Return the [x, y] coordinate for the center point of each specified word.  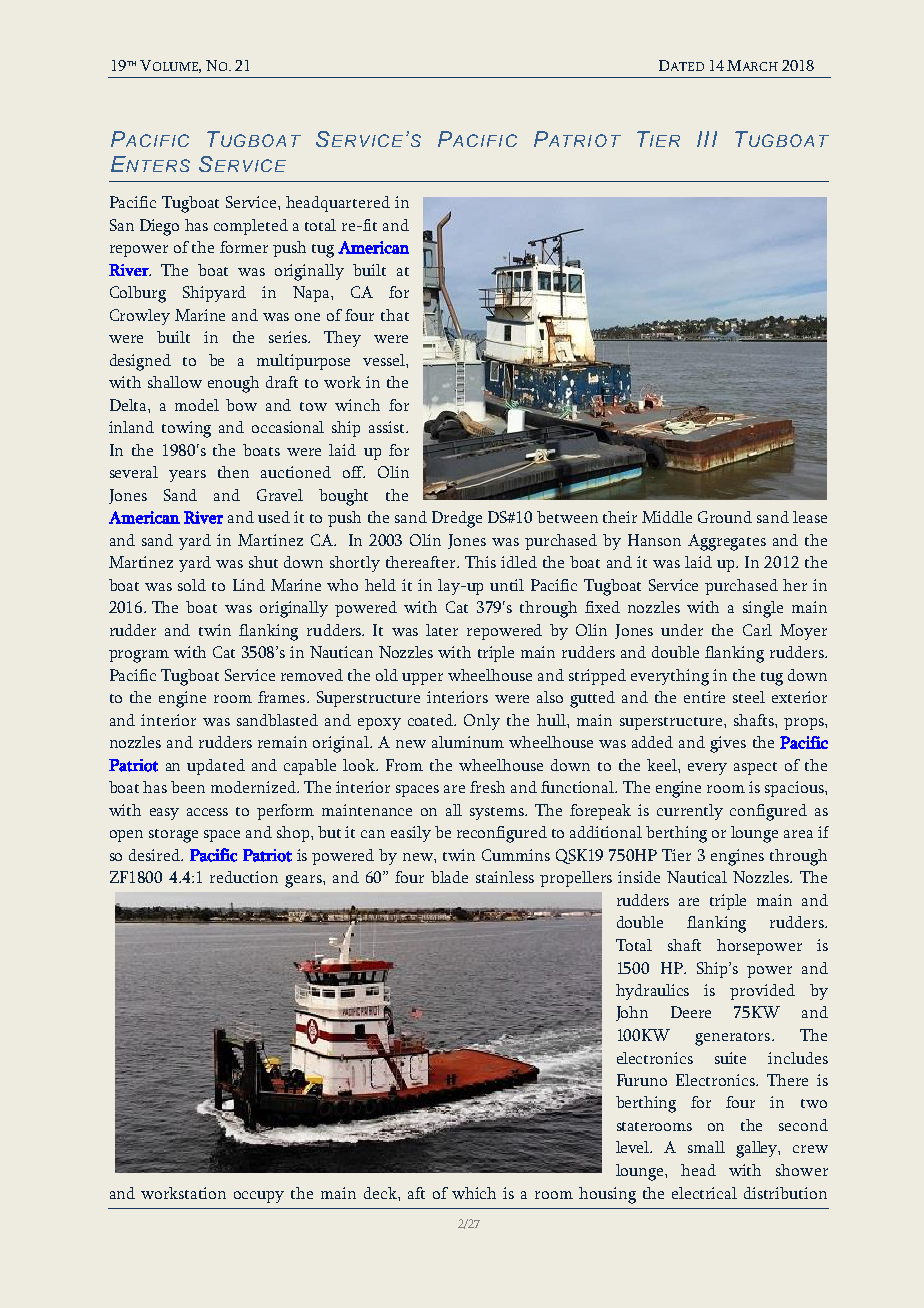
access [207, 812]
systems [498, 813]
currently [690, 812]
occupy [259, 1197]
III [707, 139]
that [395, 315]
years [187, 476]
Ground [725, 517]
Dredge [457, 519]
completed [251, 227]
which [474, 1193]
